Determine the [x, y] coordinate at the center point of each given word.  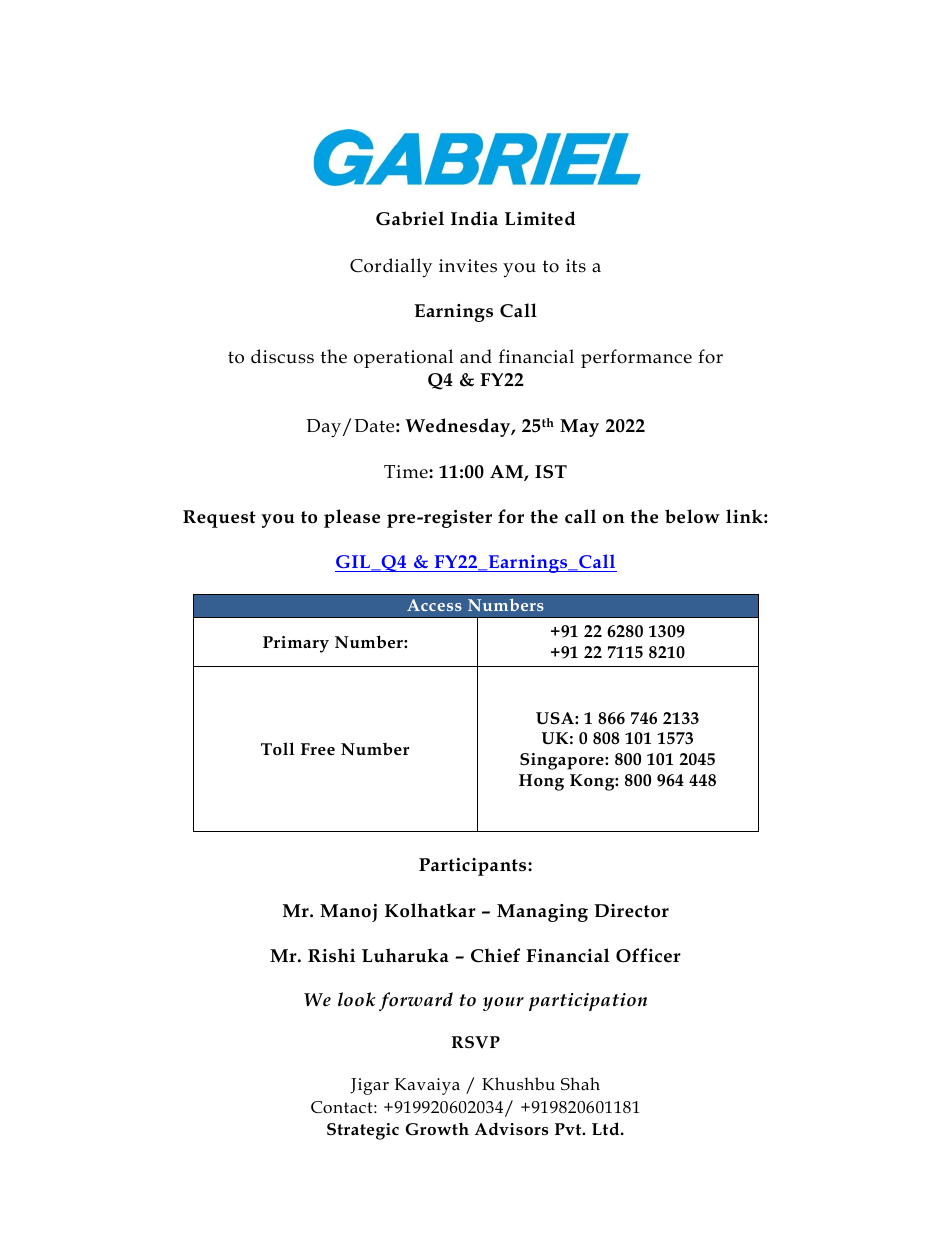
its [576, 266]
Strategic [363, 1131]
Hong [541, 782]
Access [434, 605]
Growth [437, 1129]
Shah [580, 1084]
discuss [282, 356]
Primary [296, 644]
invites [468, 266]
